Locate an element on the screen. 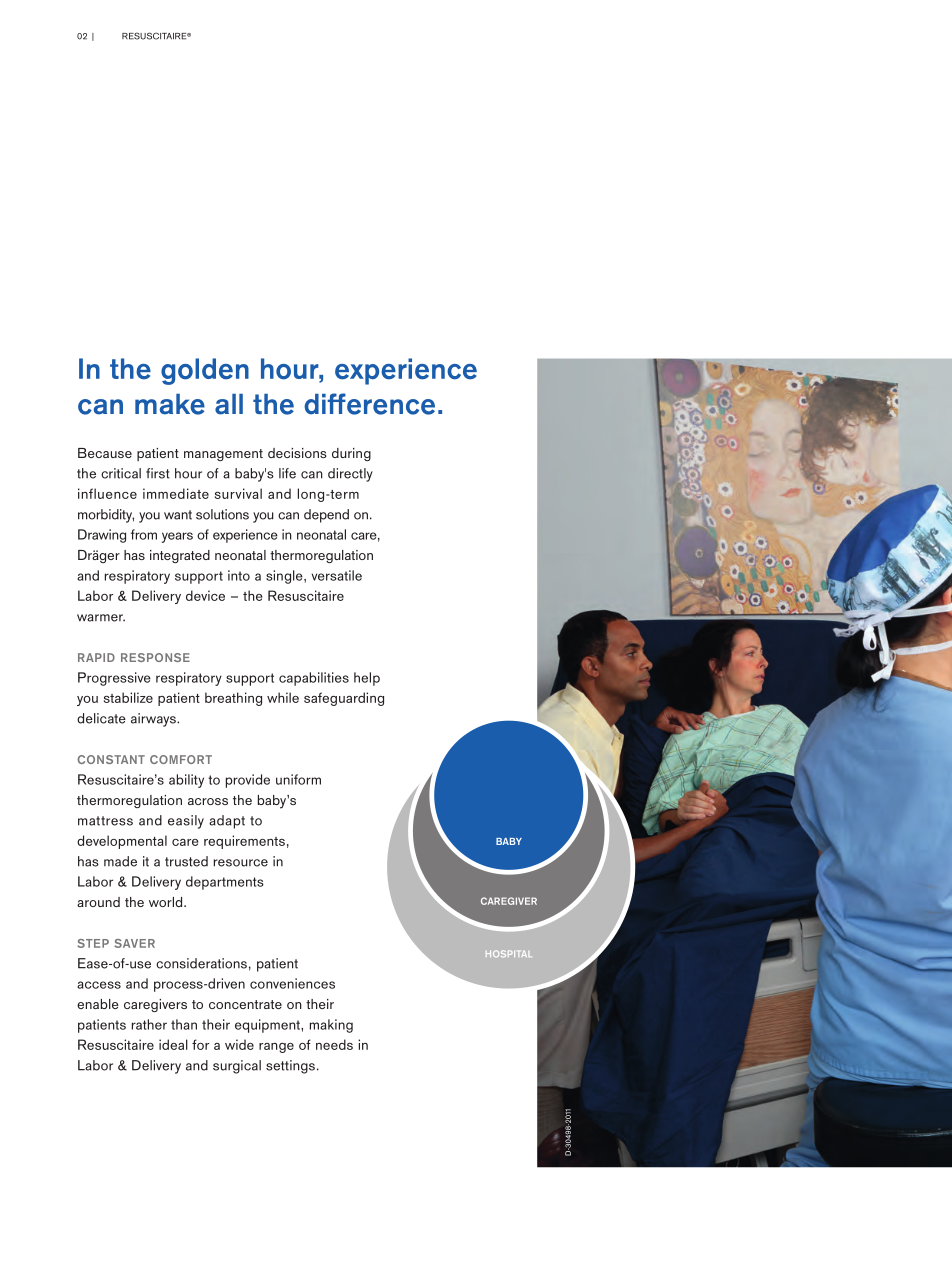 This screenshot has height=1270, width=952. difference is located at coordinates (369, 404).
